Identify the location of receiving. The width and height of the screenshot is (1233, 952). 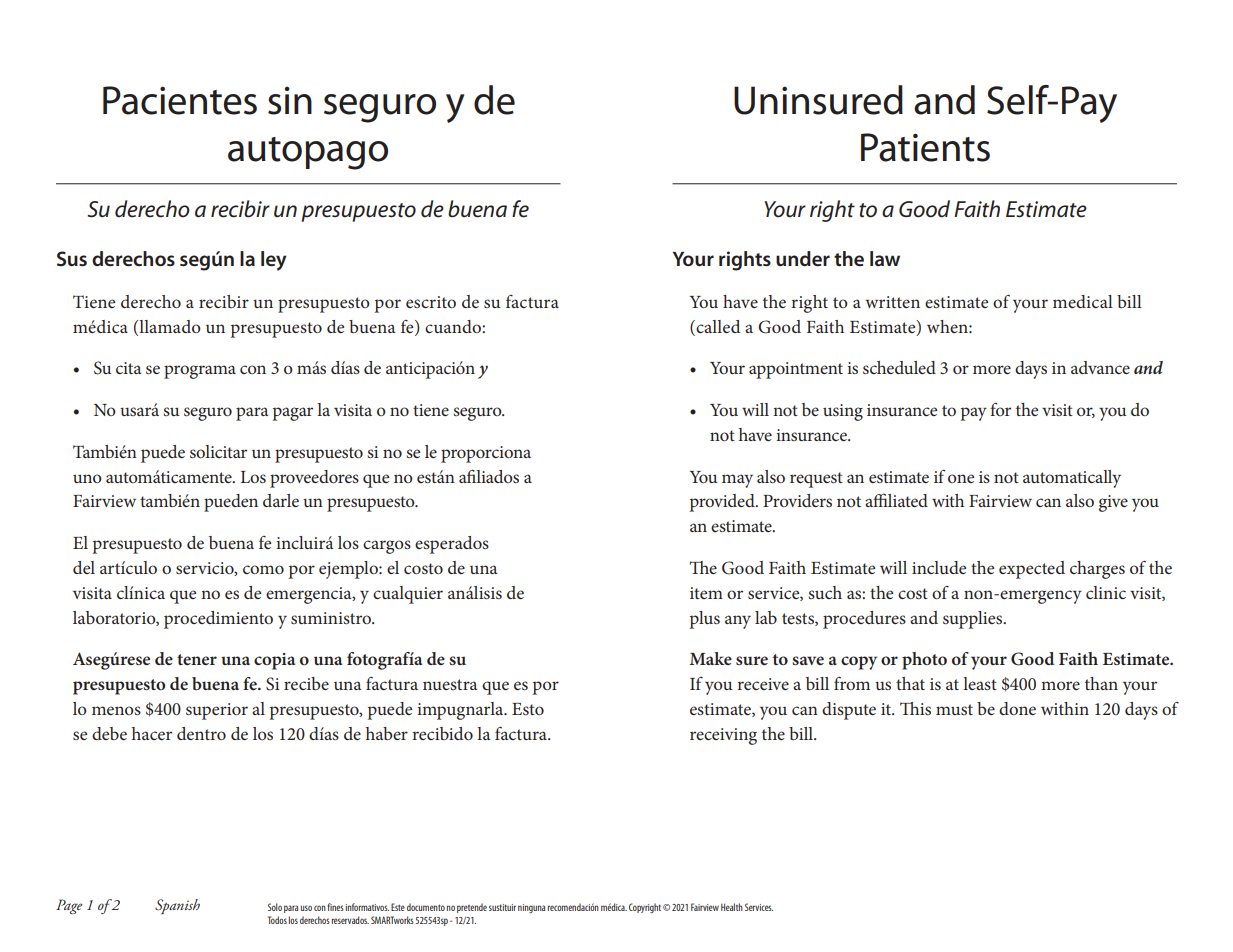
(723, 736).
